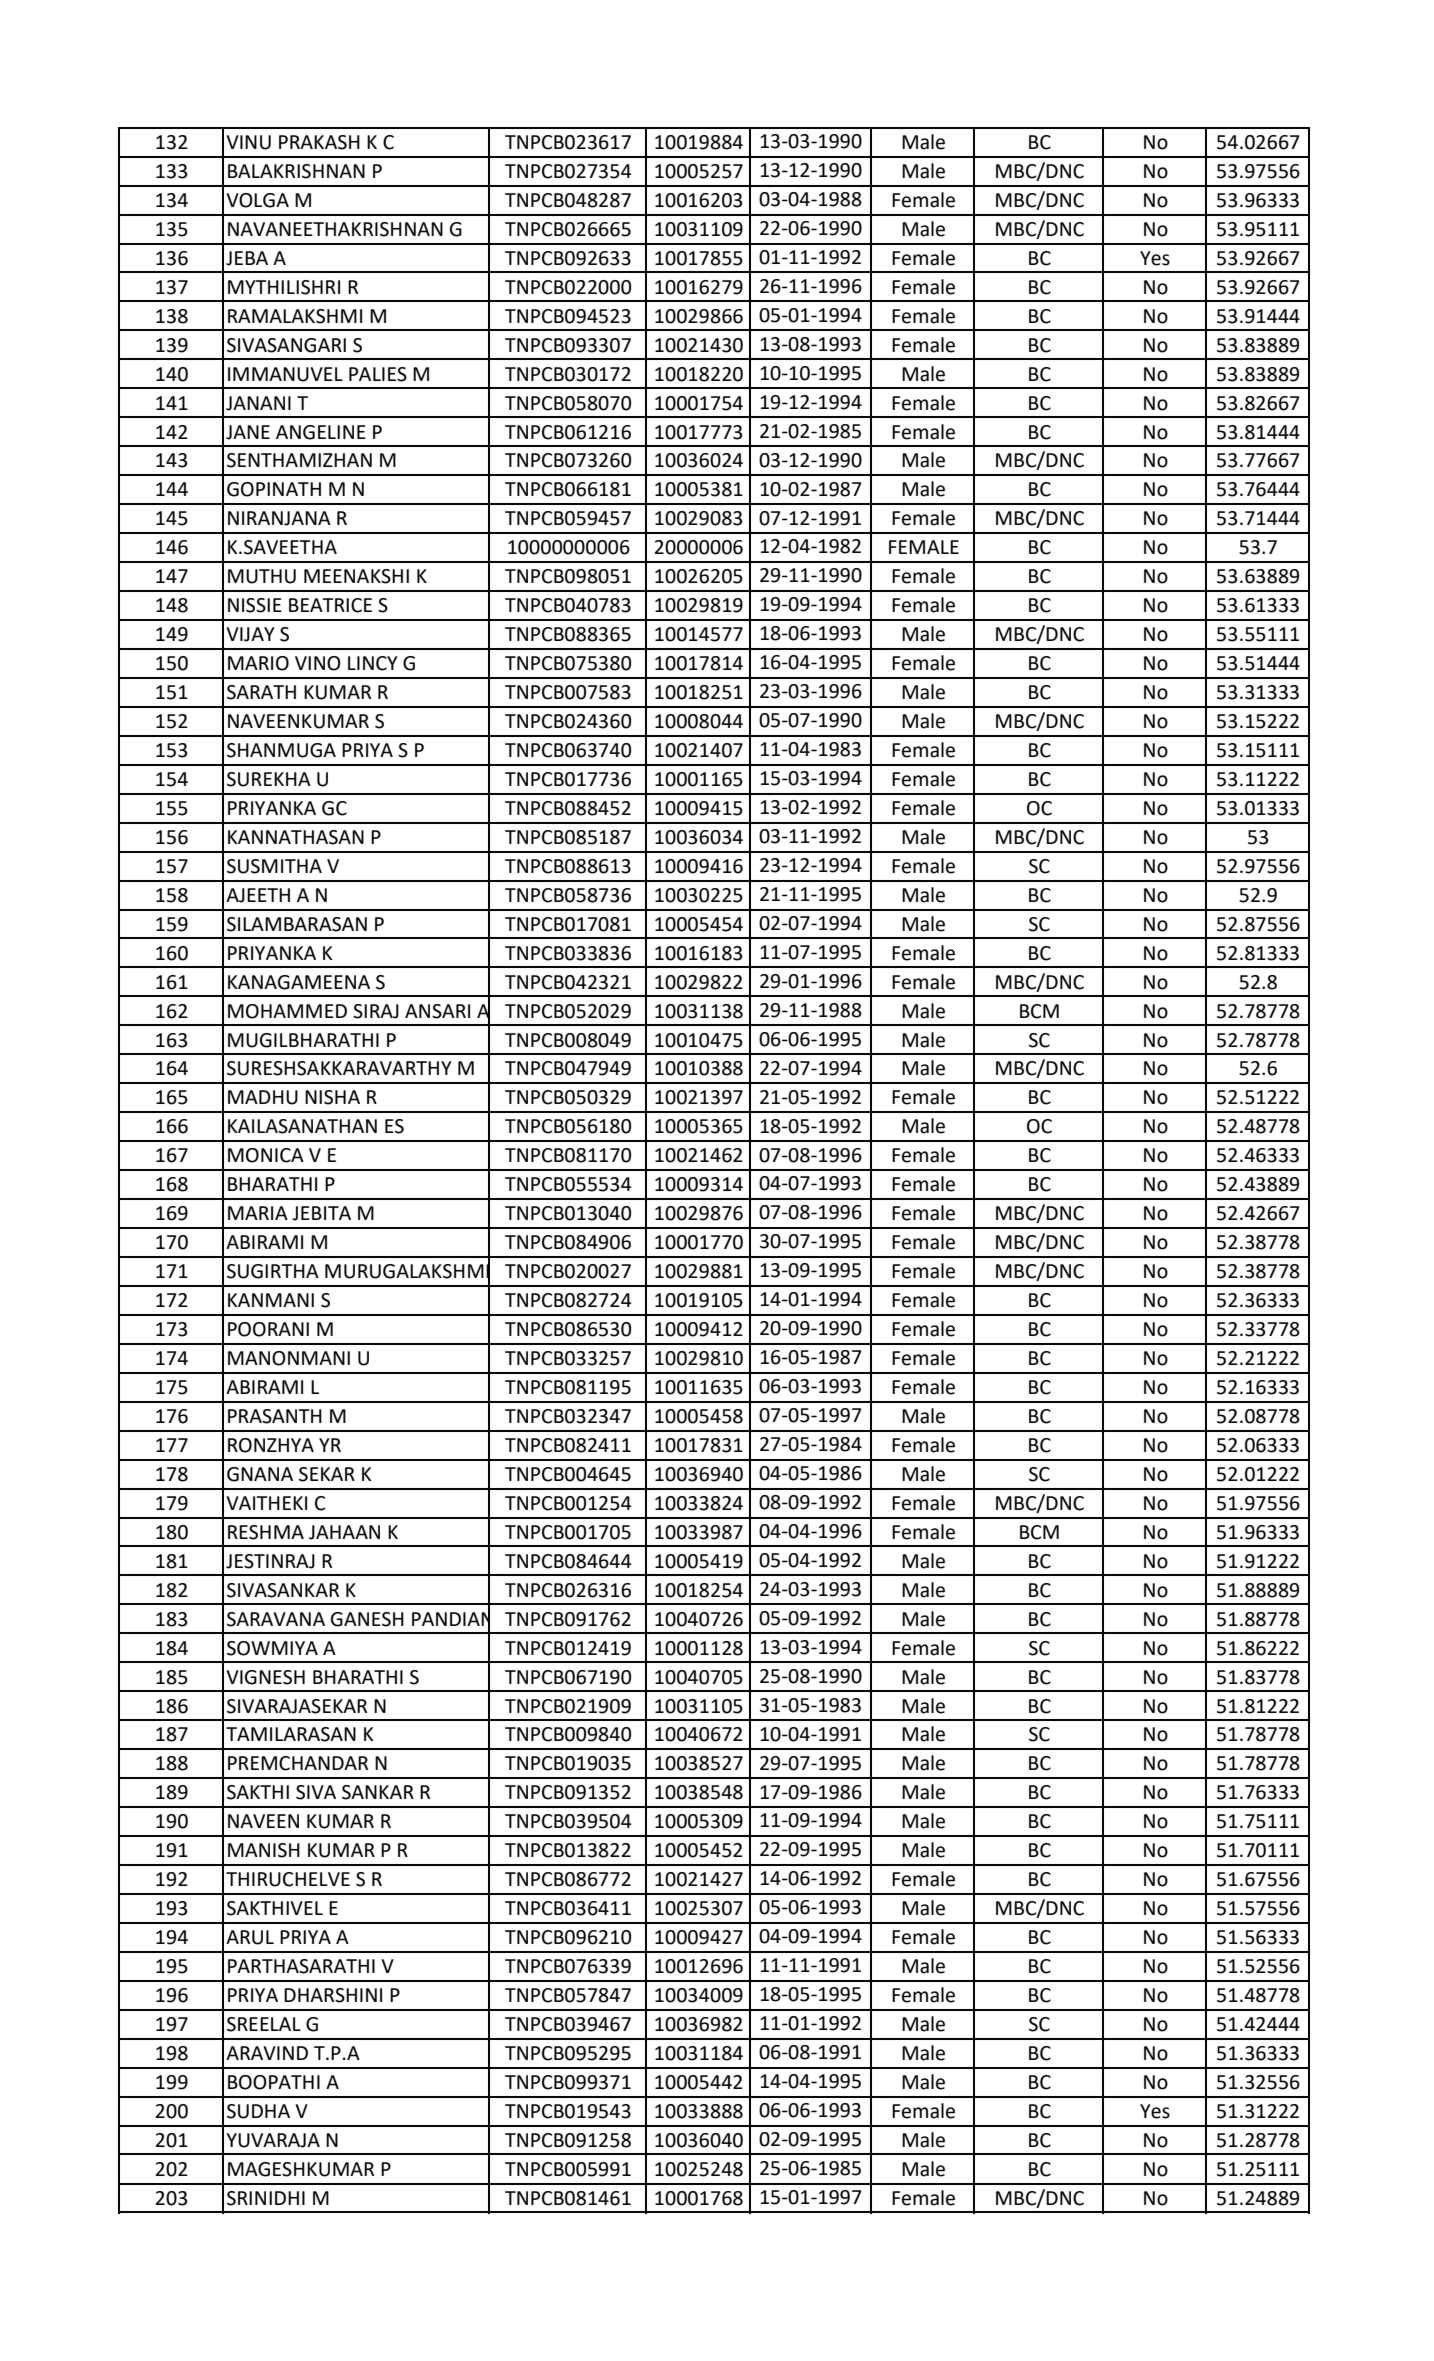 The width and height of the page is (1434, 2361). I want to click on NISHA, so click(332, 1097).
